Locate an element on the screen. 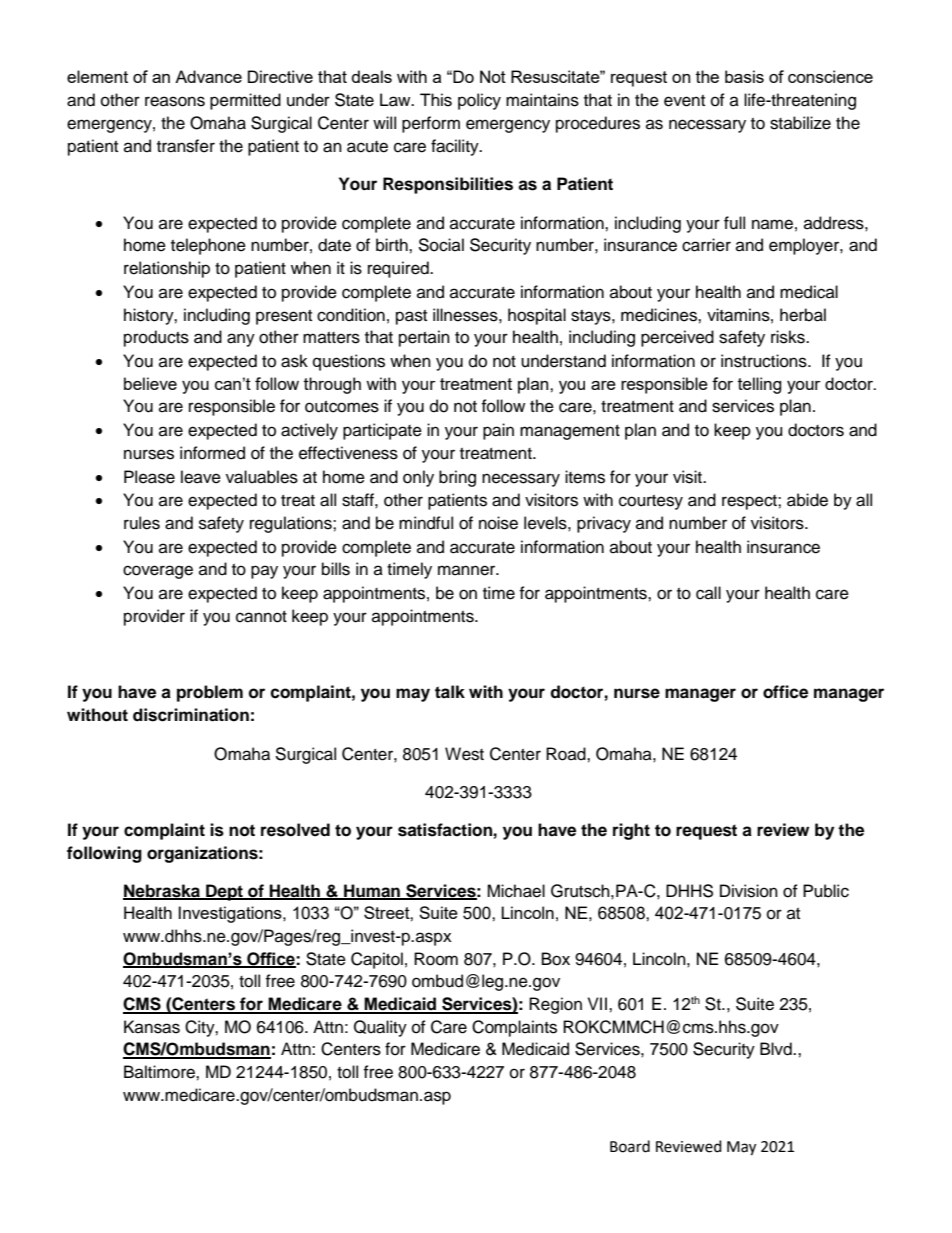  coverage is located at coordinates (158, 572).
